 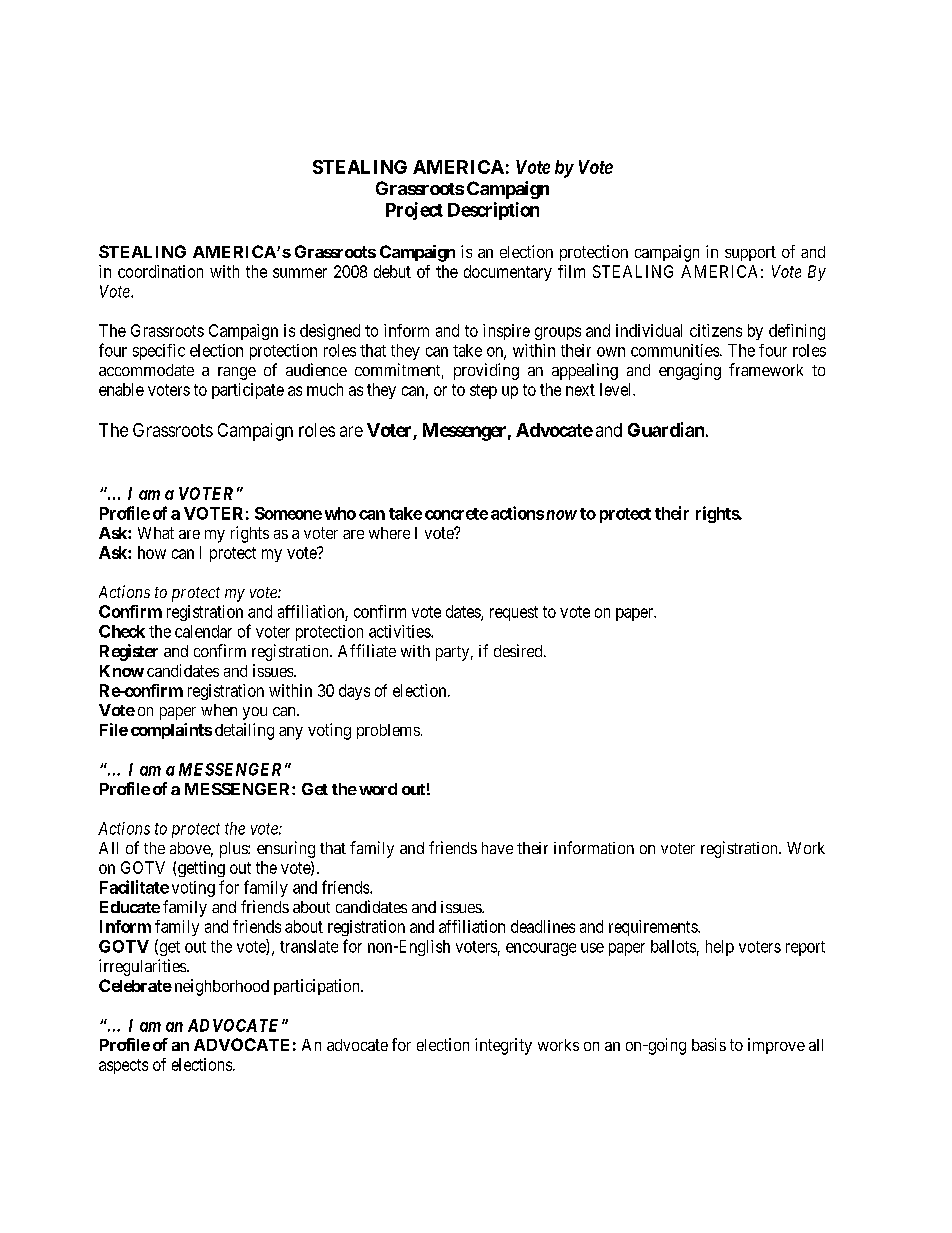 I want to click on neighborhood, so click(x=222, y=987).
